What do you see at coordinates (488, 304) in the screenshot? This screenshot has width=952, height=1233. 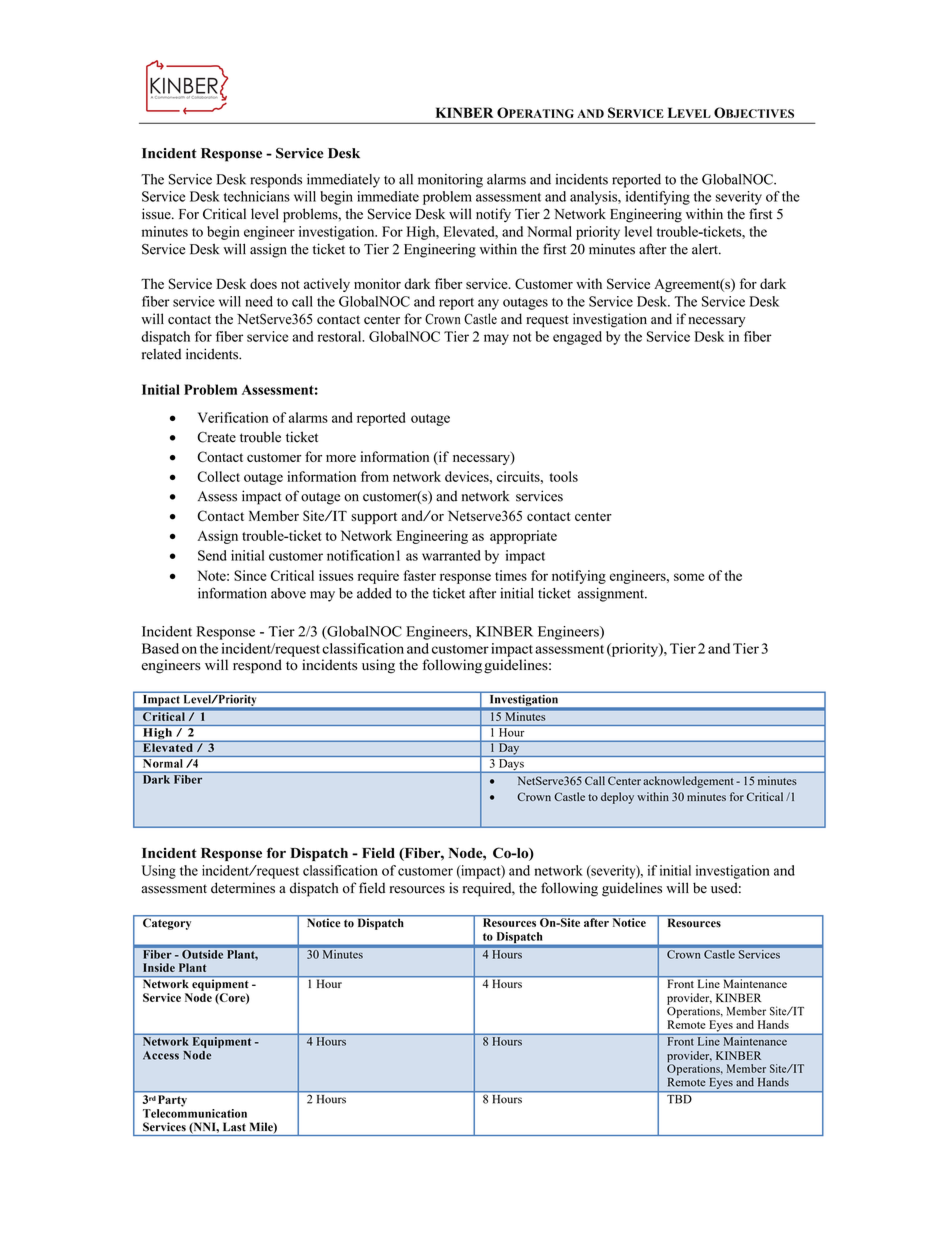 I see `any` at bounding box center [488, 304].
